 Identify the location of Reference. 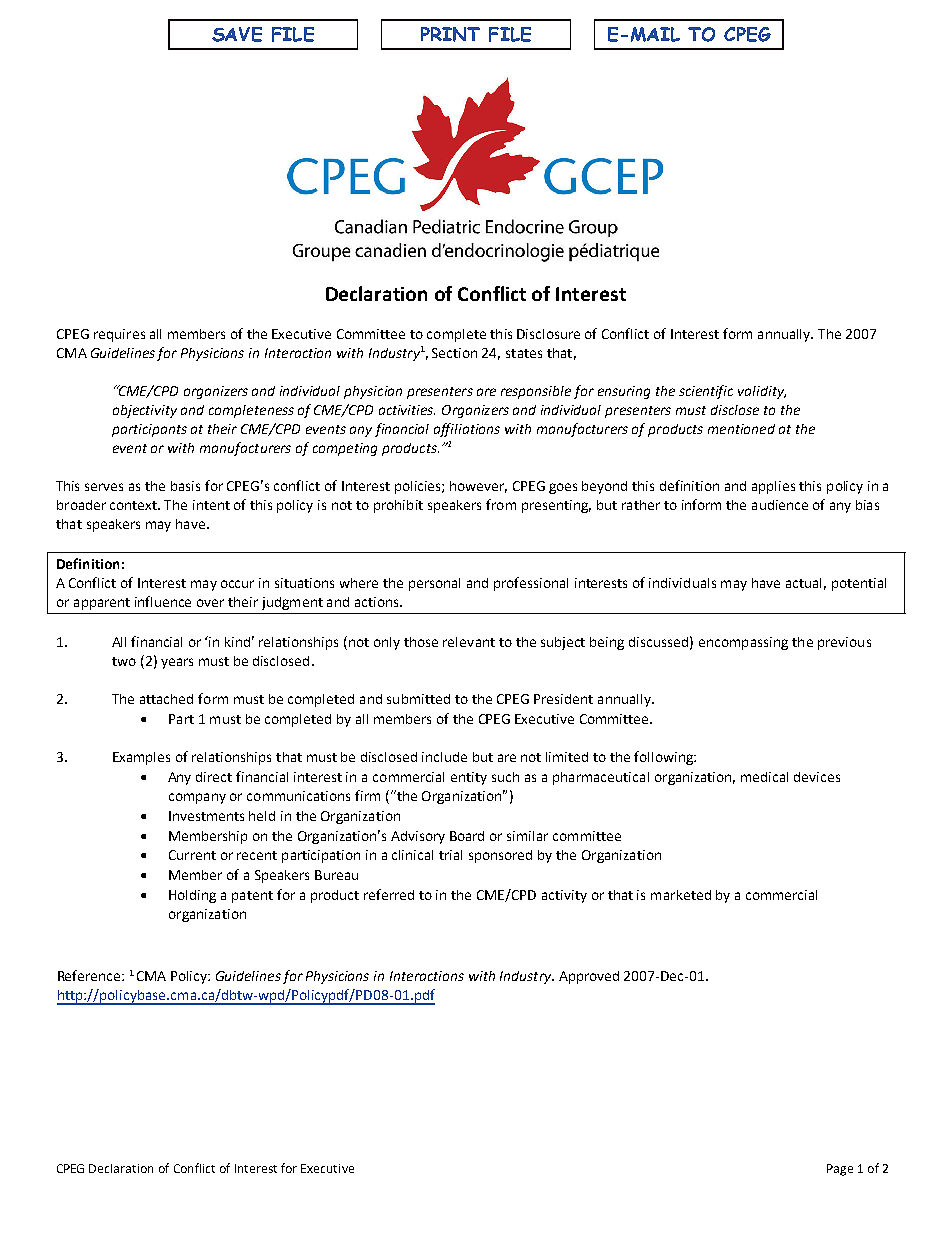
(90, 975).
